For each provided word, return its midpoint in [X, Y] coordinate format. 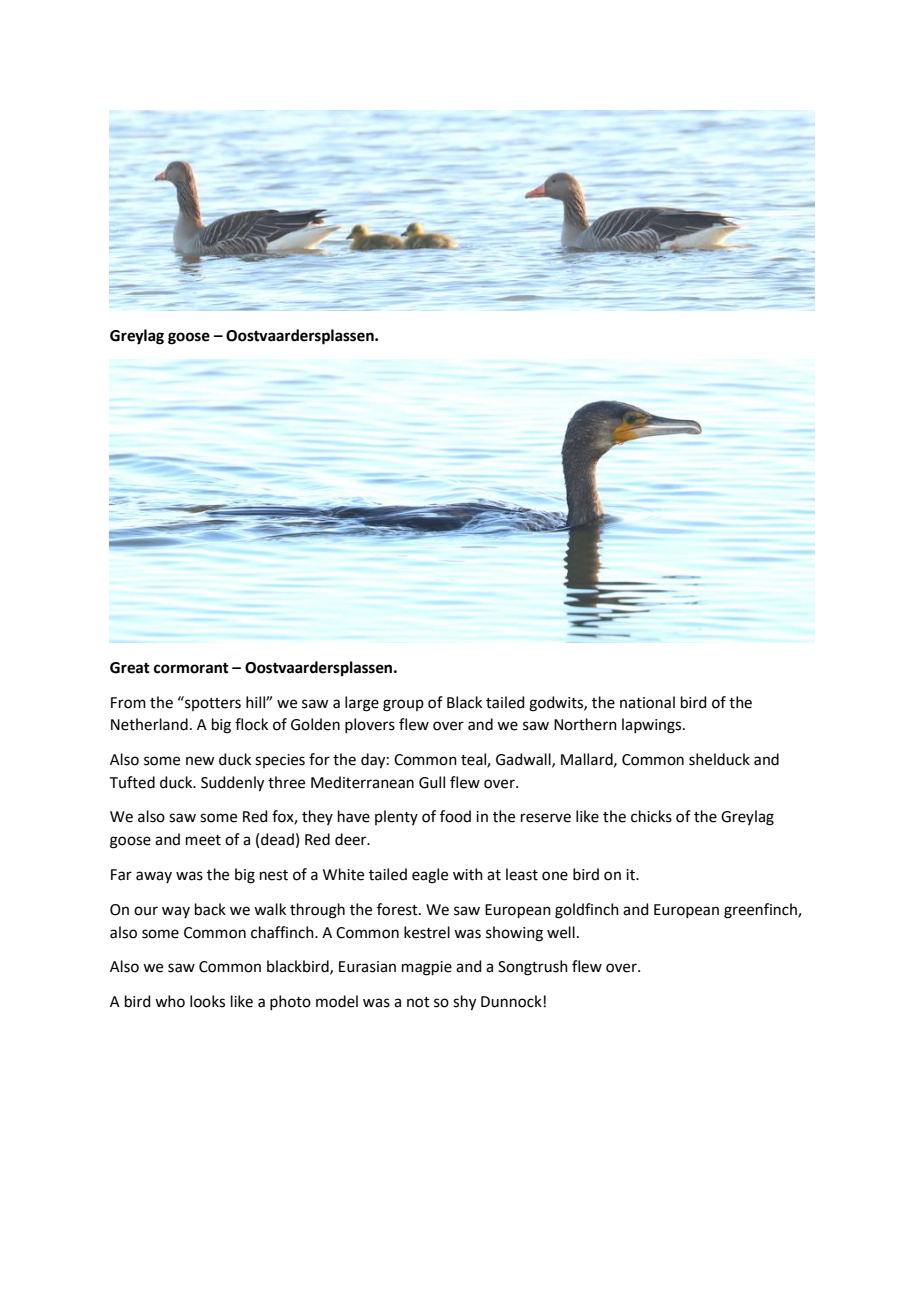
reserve [546, 818]
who [170, 1001]
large [362, 704]
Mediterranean [362, 782]
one [555, 876]
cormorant [191, 668]
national [647, 702]
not [418, 1002]
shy [464, 1003]
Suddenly [232, 784]
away [154, 877]
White [343, 874]
